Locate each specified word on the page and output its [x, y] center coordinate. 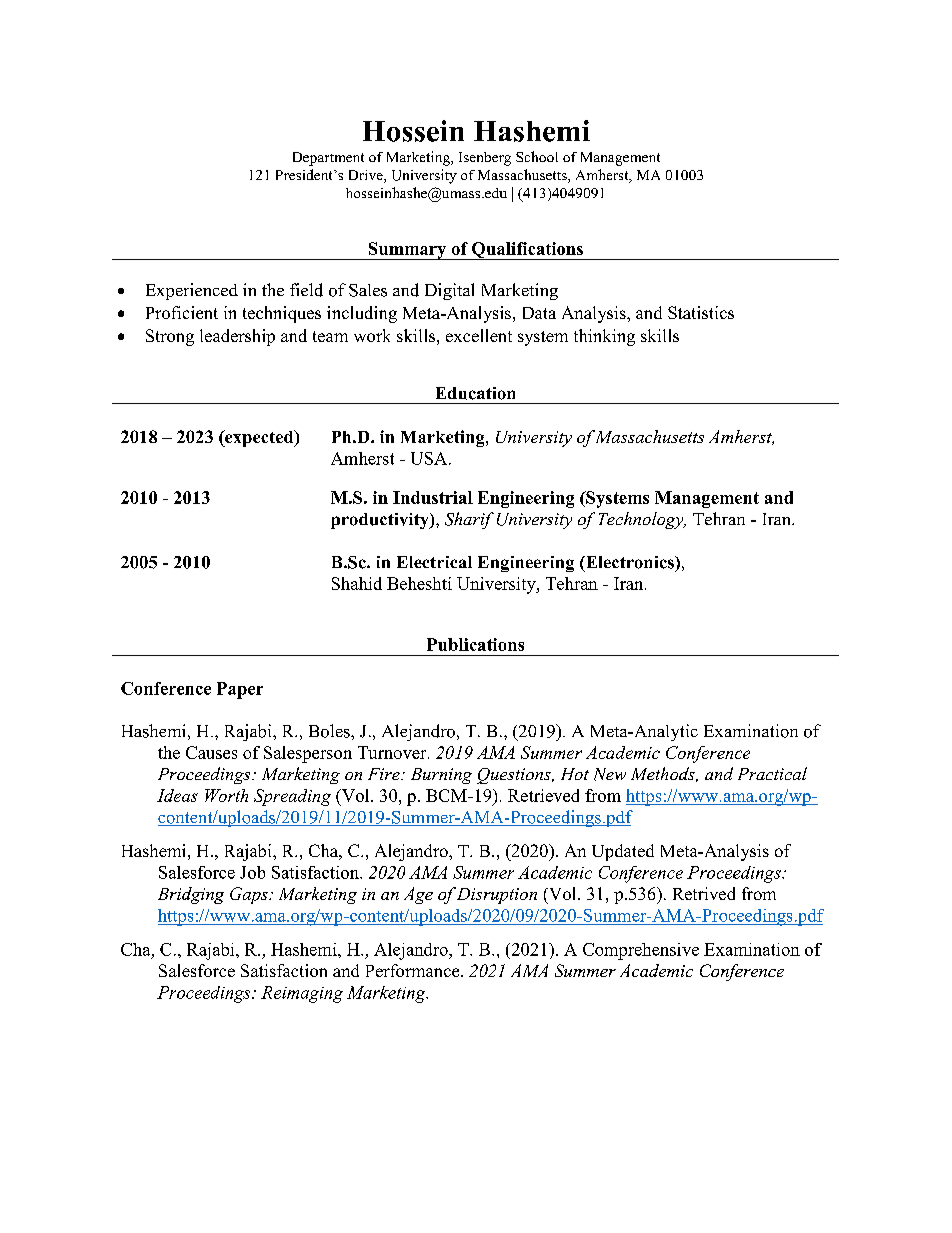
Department [328, 159]
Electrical [434, 562]
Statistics [701, 312]
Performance [414, 970]
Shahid [357, 583]
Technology [642, 520]
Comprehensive [641, 951]
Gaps [250, 895]
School [537, 156]
